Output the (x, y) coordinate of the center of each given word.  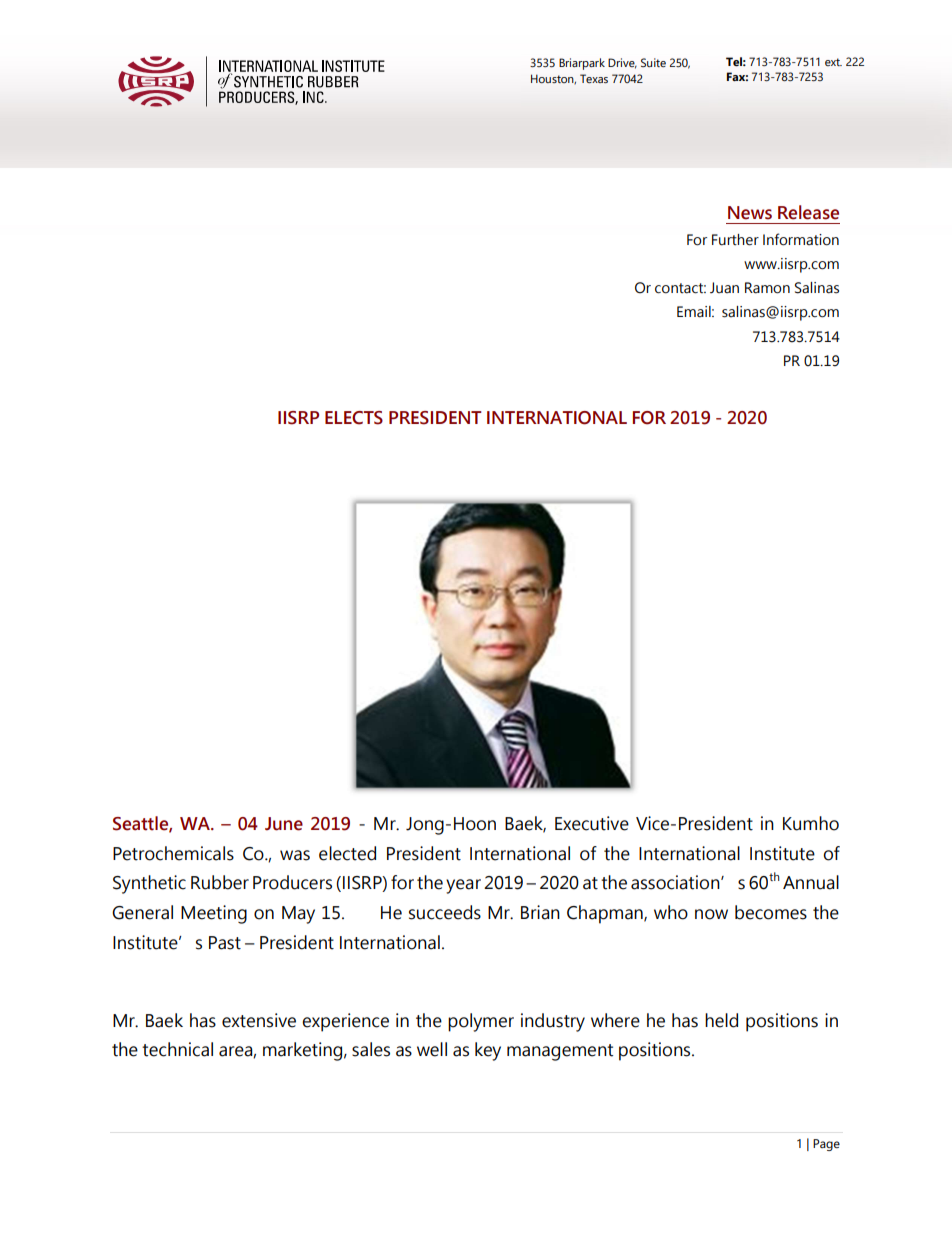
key (488, 1051)
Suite (653, 62)
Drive (622, 63)
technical (177, 1049)
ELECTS (354, 418)
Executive (592, 823)
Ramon (767, 288)
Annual (811, 882)
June (284, 824)
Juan (724, 287)
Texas (594, 78)
